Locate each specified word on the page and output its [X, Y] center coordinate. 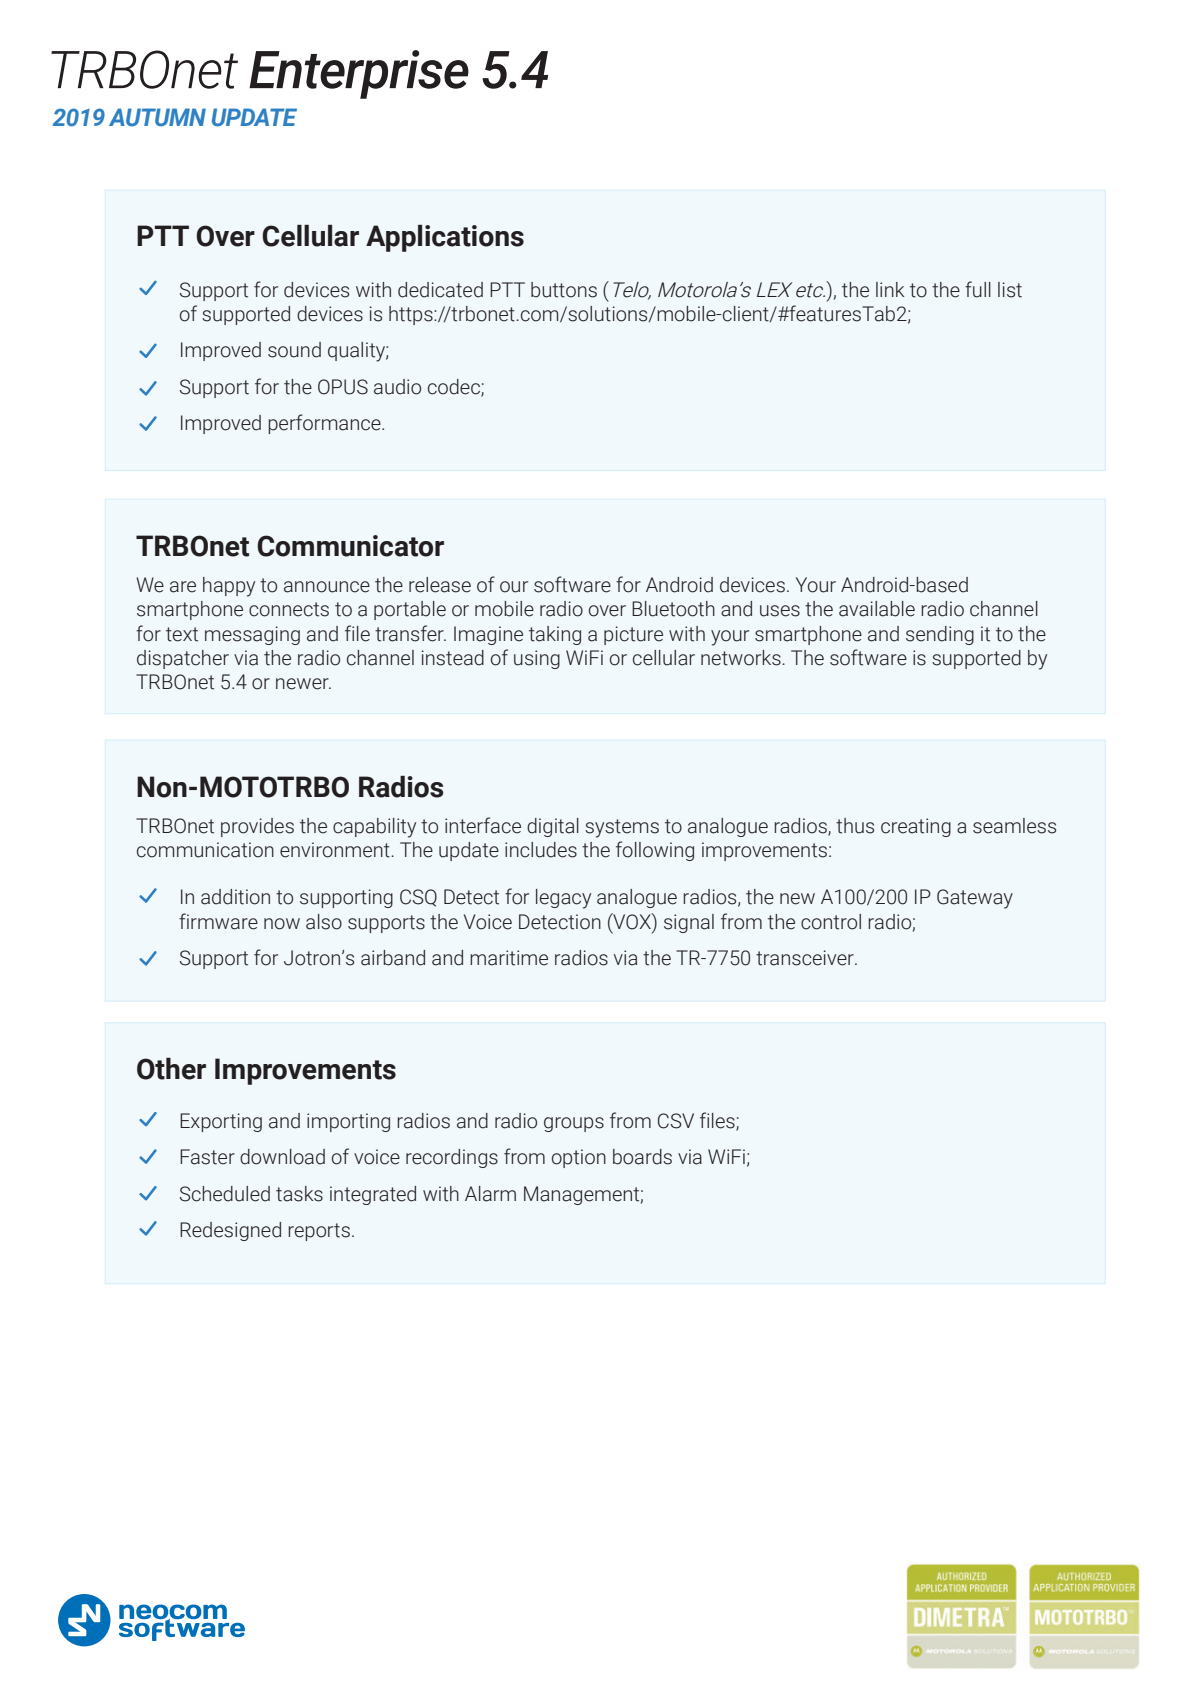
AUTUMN [157, 117]
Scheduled [225, 1194]
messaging [252, 635]
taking [555, 635]
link [890, 289]
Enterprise [359, 74]
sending [940, 635]
